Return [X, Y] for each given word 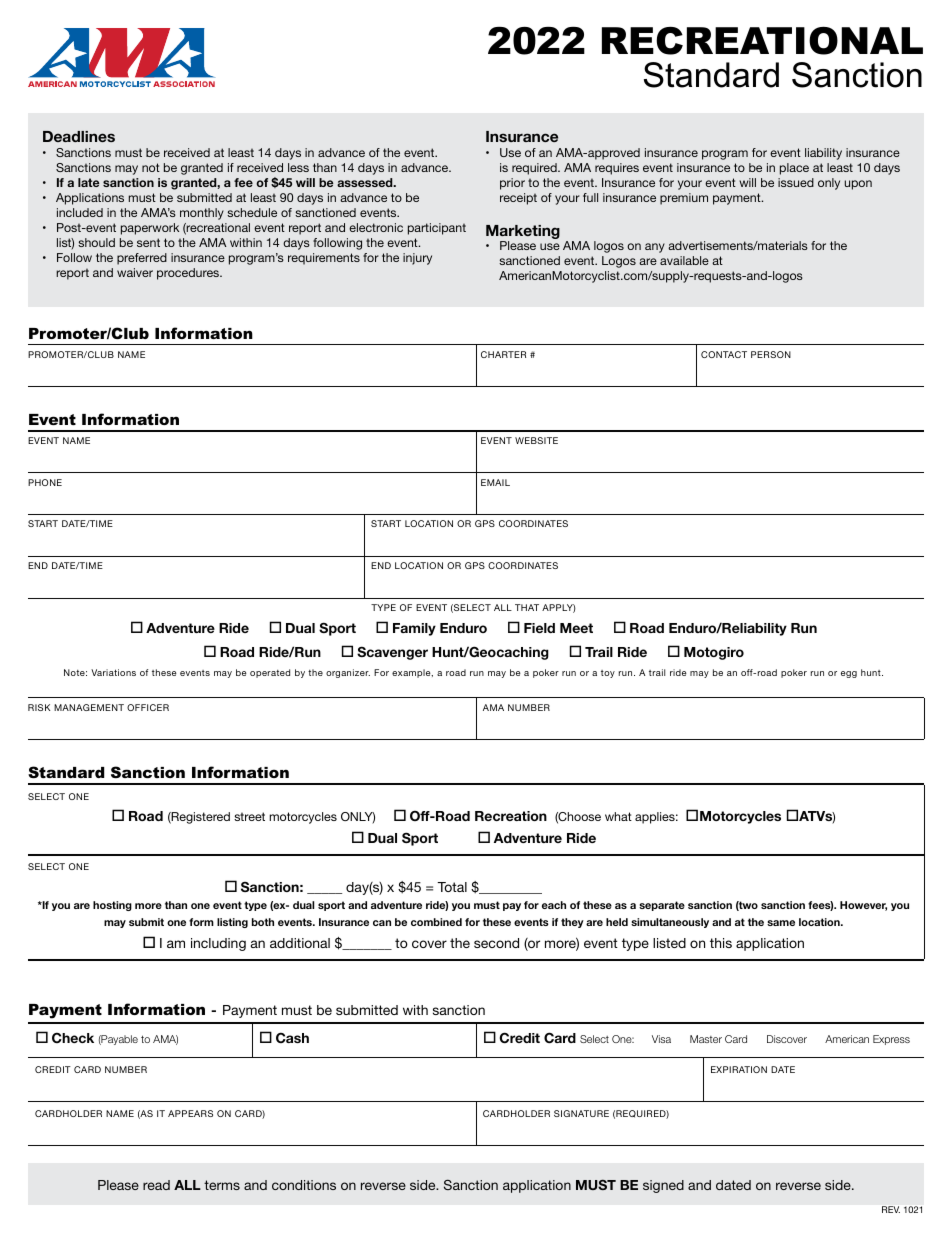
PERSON [771, 354]
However [863, 906]
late [88, 182]
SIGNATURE [581, 1113]
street [249, 816]
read [156, 1185]
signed [663, 1186]
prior [512, 184]
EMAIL [495, 482]
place [794, 169]
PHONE [45, 482]
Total [452, 887]
